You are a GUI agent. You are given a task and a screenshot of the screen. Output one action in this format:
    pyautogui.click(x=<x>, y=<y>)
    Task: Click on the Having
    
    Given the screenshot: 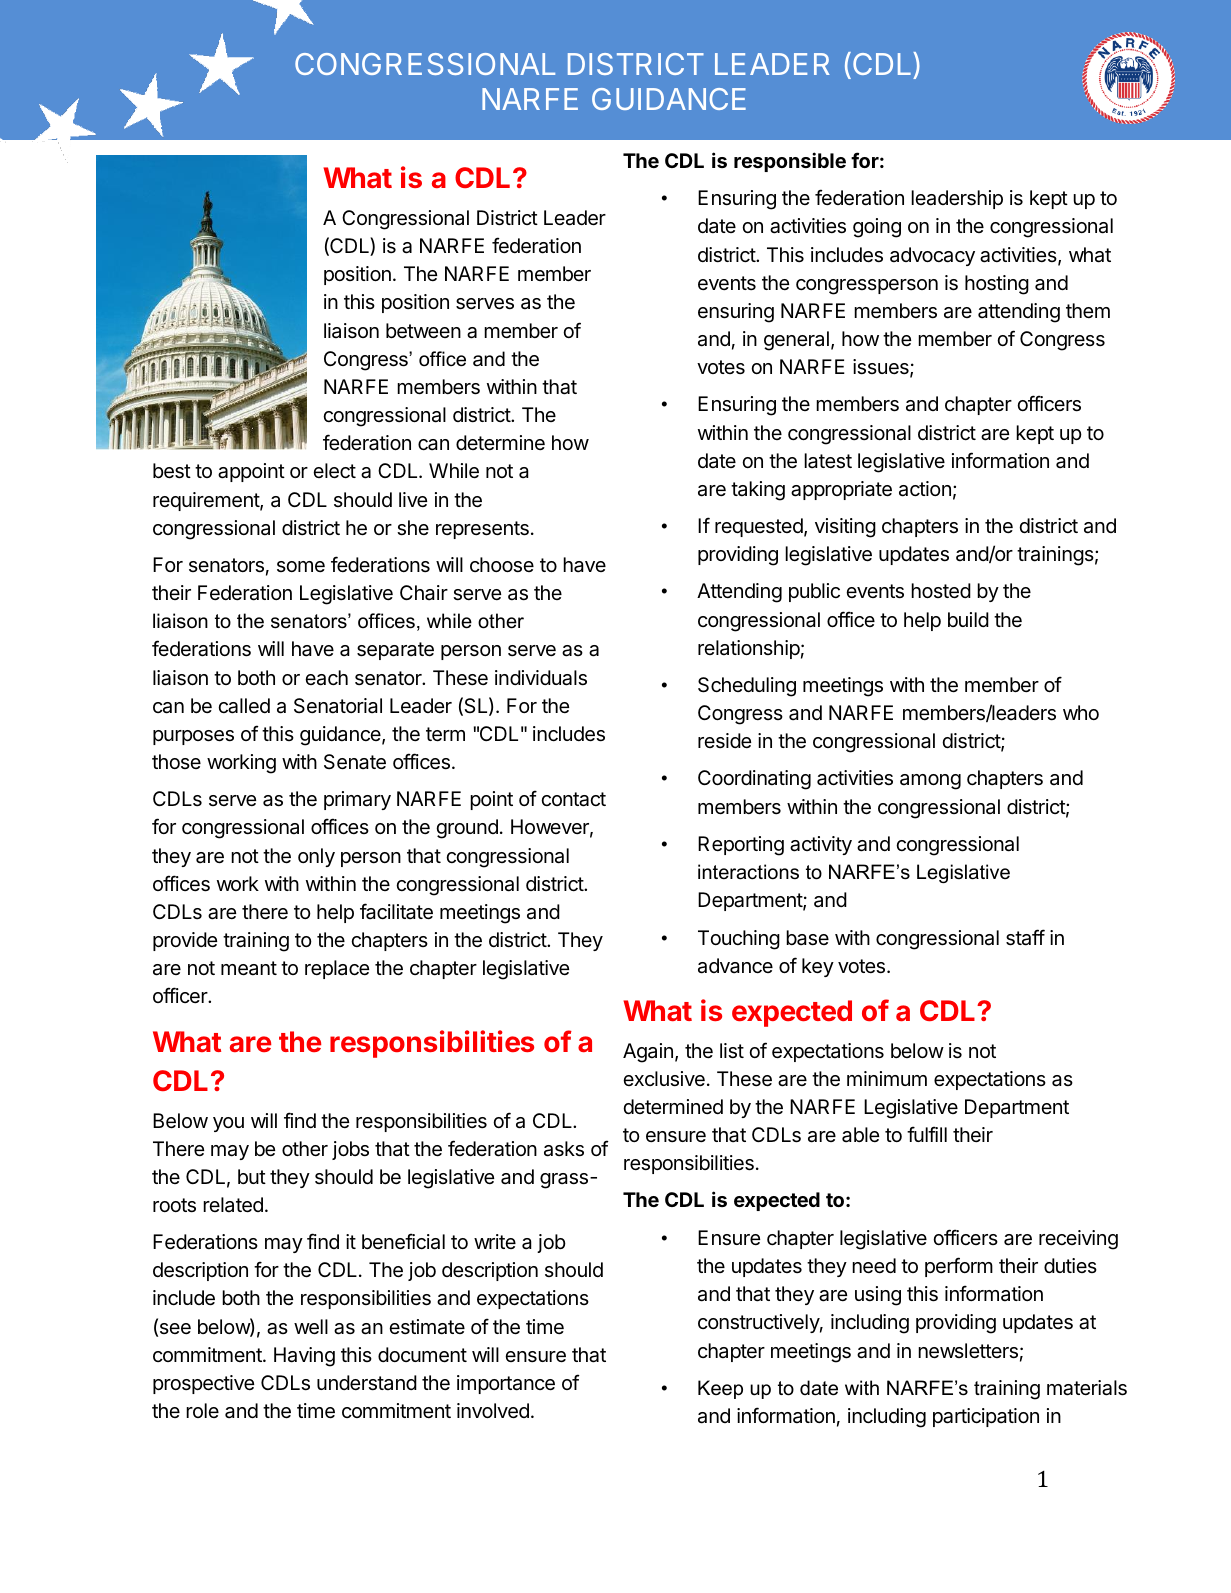 What is the action you would take?
    pyautogui.click(x=304, y=1357)
